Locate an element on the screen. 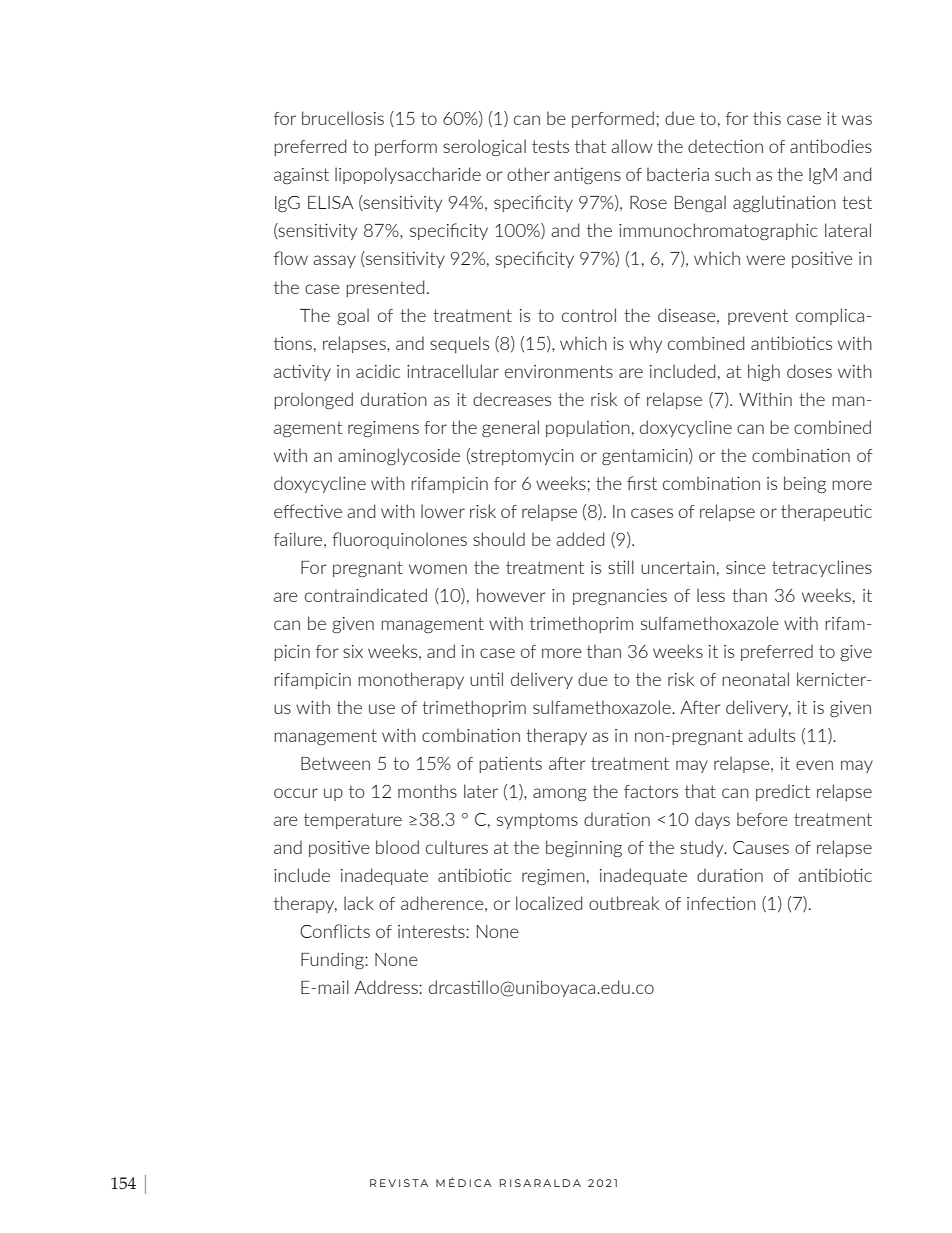 The image size is (952, 1233). REVISTA is located at coordinates (399, 1183).
